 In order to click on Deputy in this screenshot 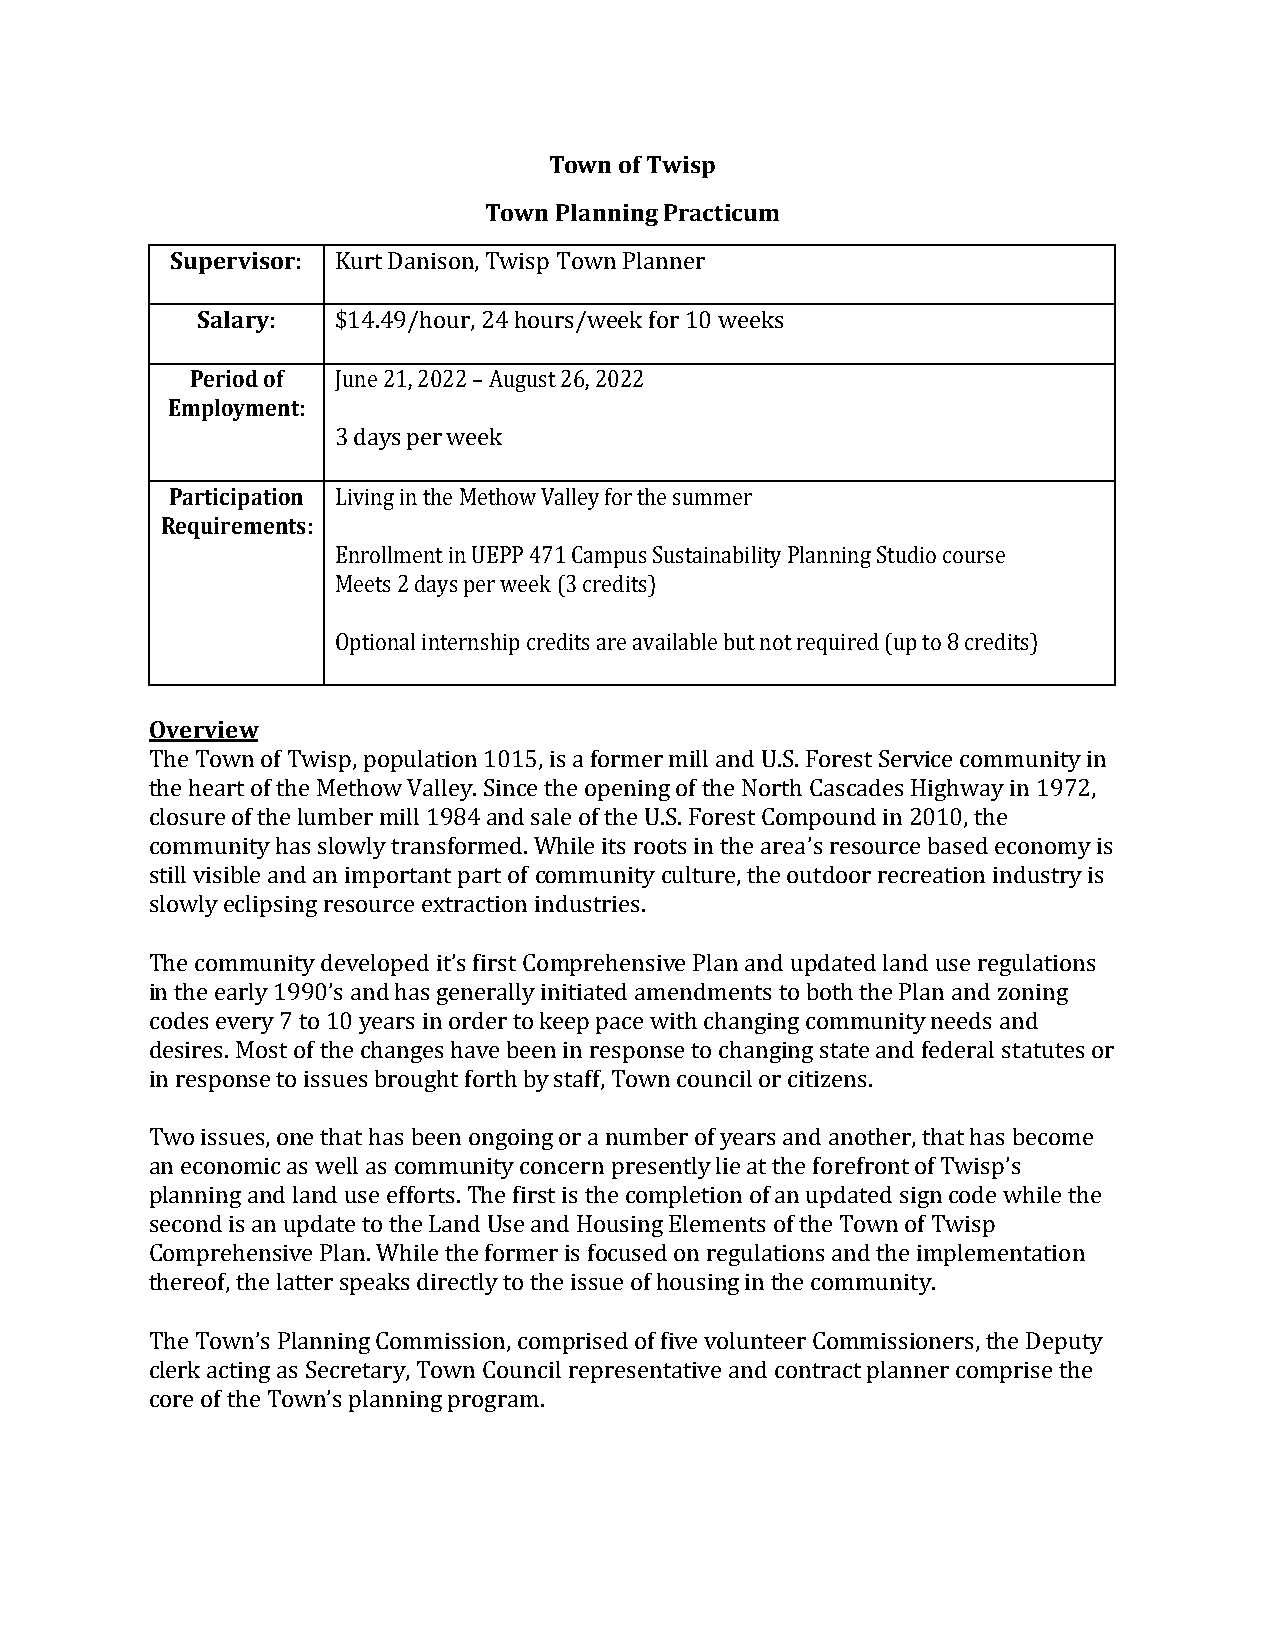, I will do `click(1064, 1343)`.
